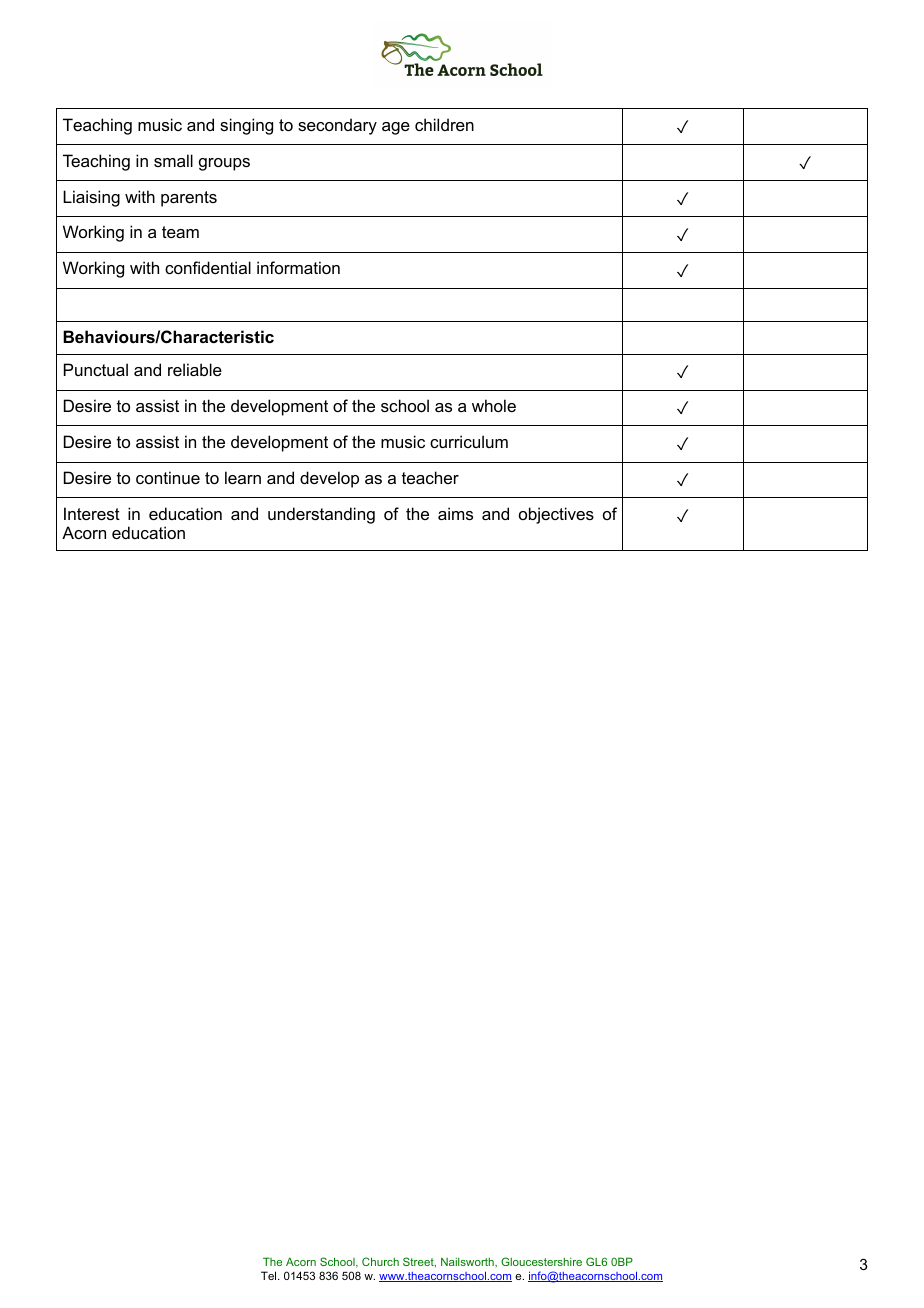 This screenshot has width=924, height=1308. I want to click on Tel, so click(270, 1275).
